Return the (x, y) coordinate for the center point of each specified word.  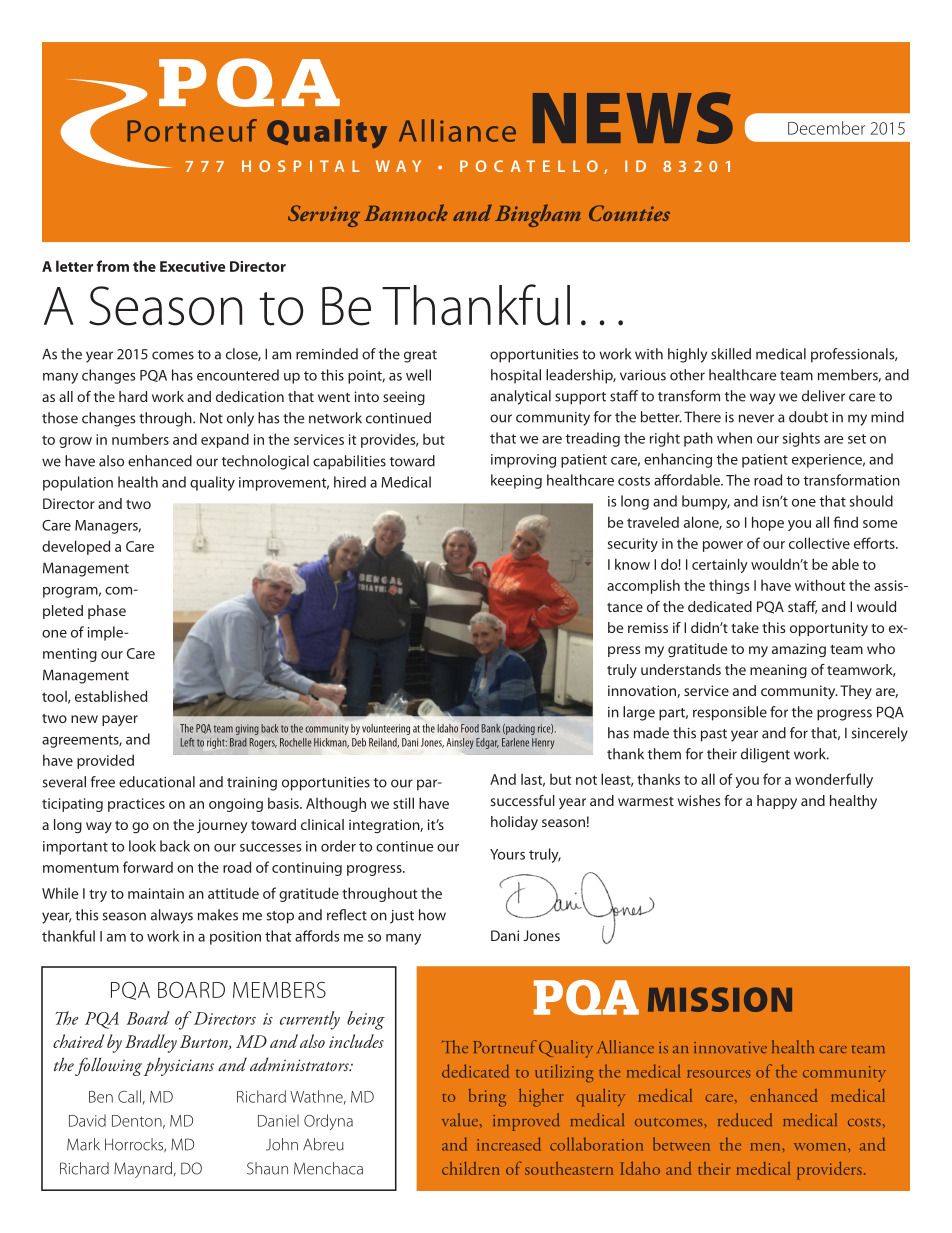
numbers (140, 439)
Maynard (144, 1170)
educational (157, 782)
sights (801, 439)
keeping (516, 481)
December (826, 128)
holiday (514, 823)
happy (777, 802)
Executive (192, 266)
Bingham (538, 215)
